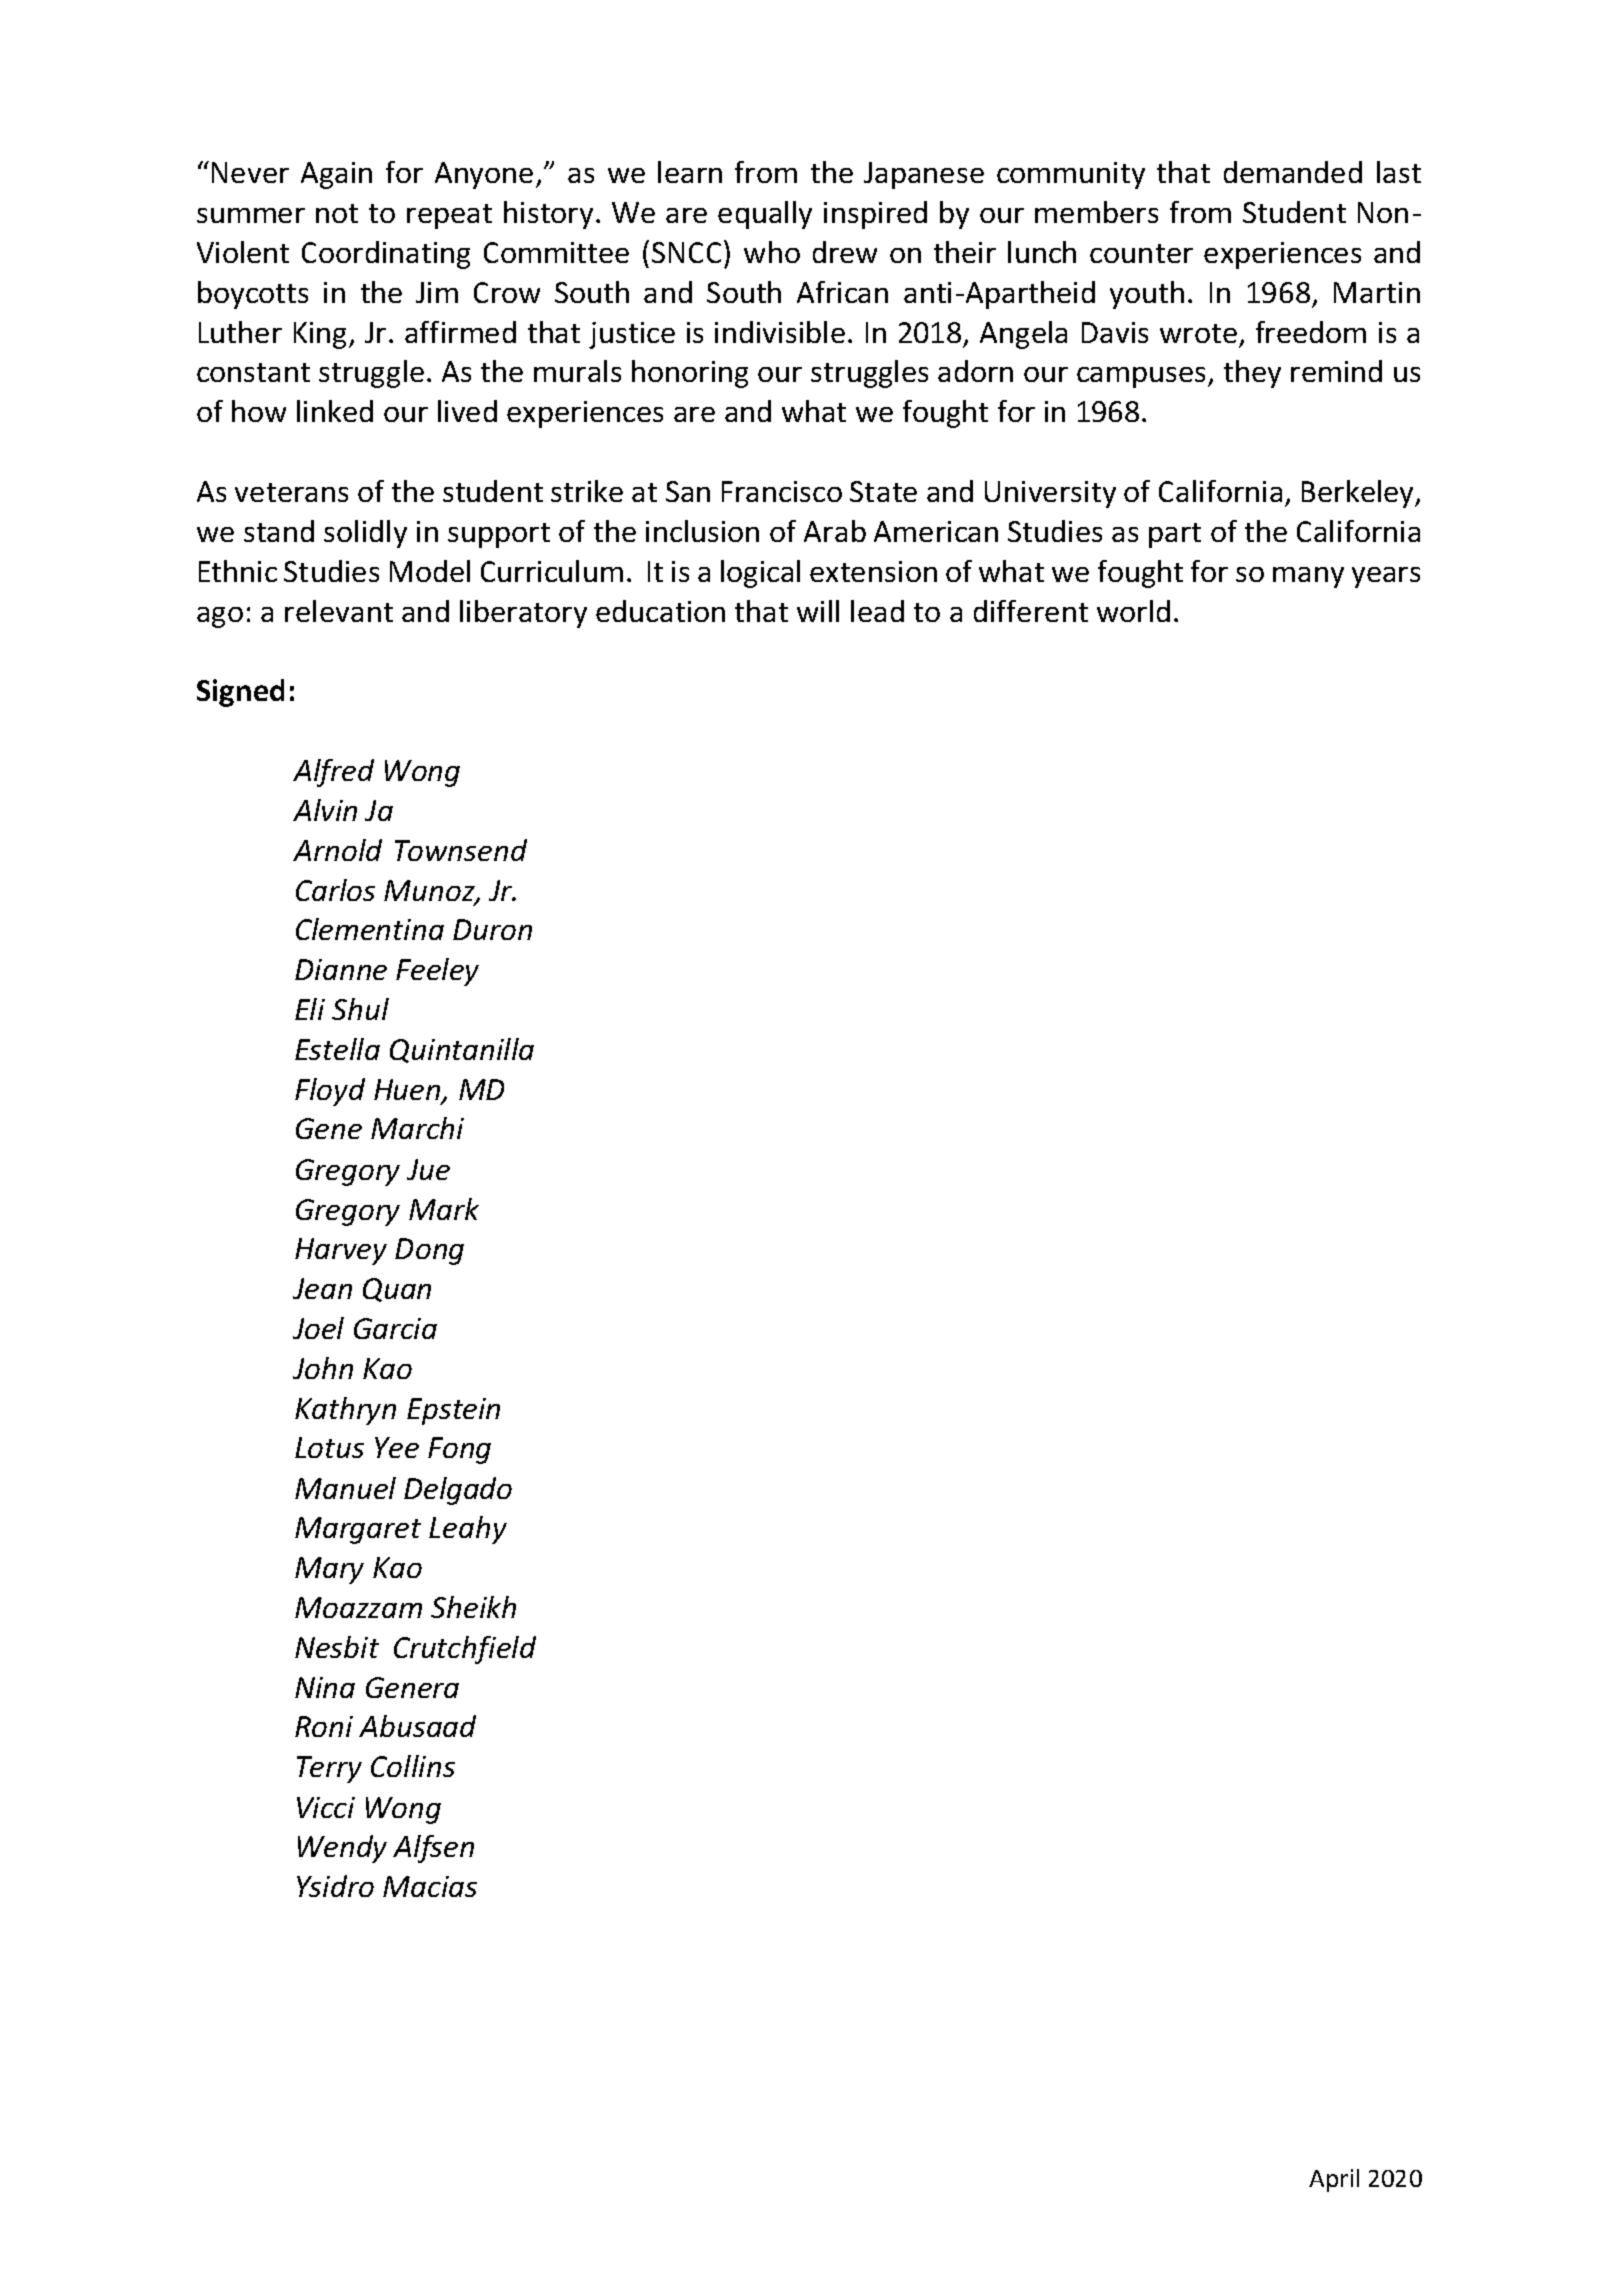 The image size is (1619, 2290). I want to click on will, so click(818, 611).
